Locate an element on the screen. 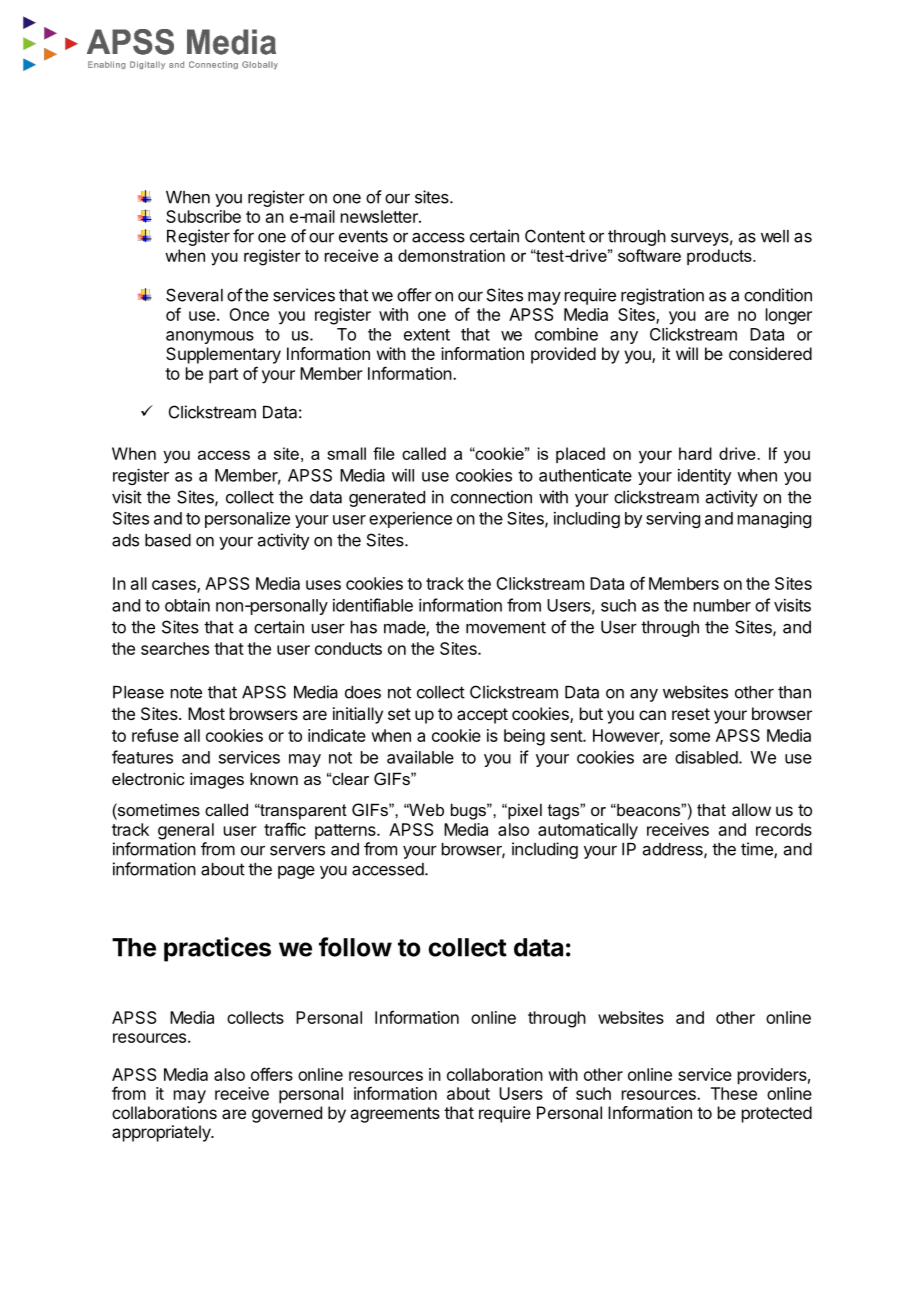 Image resolution: width=924 pixels, height=1307 pixels. pixel is located at coordinates (524, 811).
